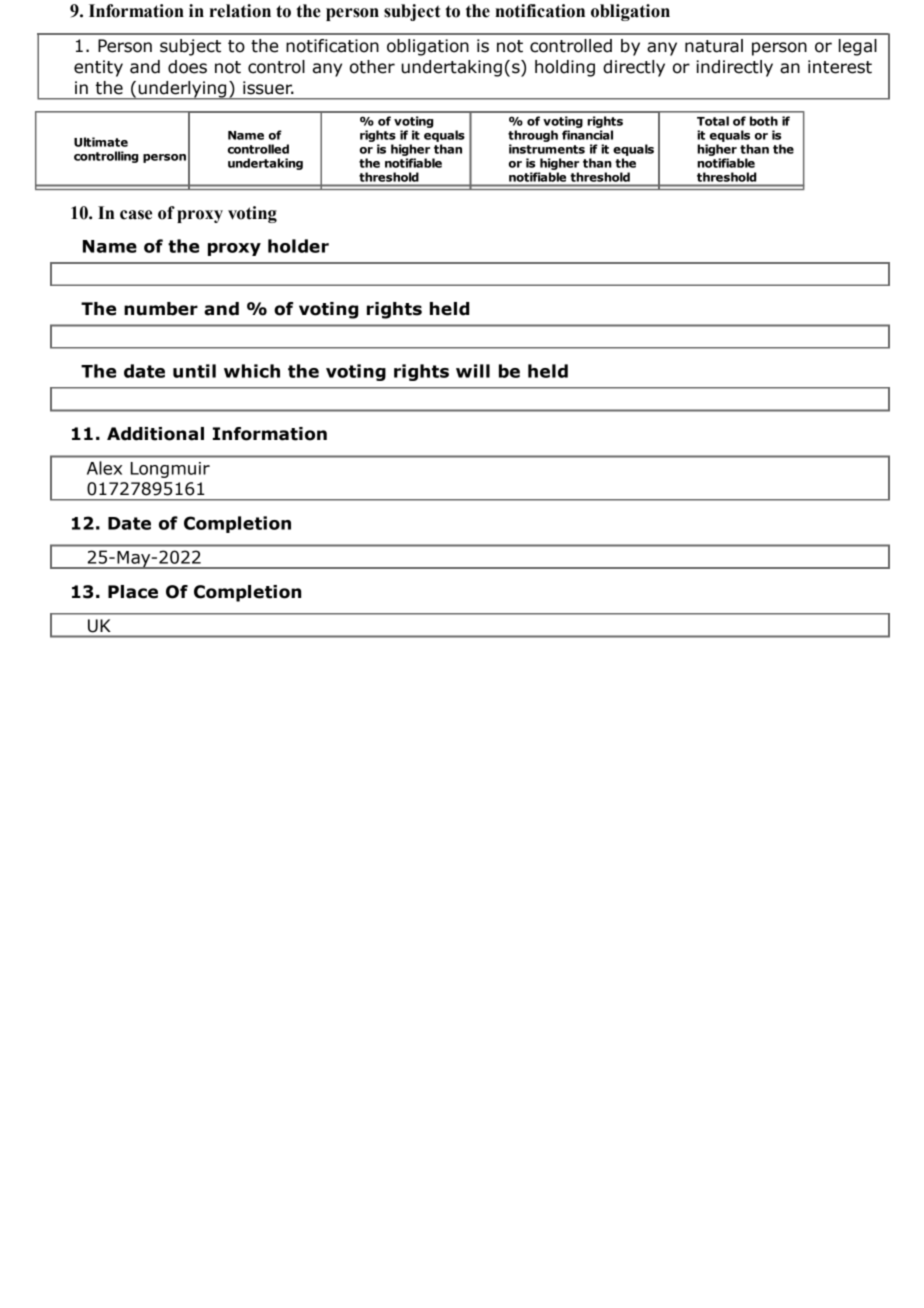 The height and width of the screenshot is (1308, 924). I want to click on will, so click(473, 371).
